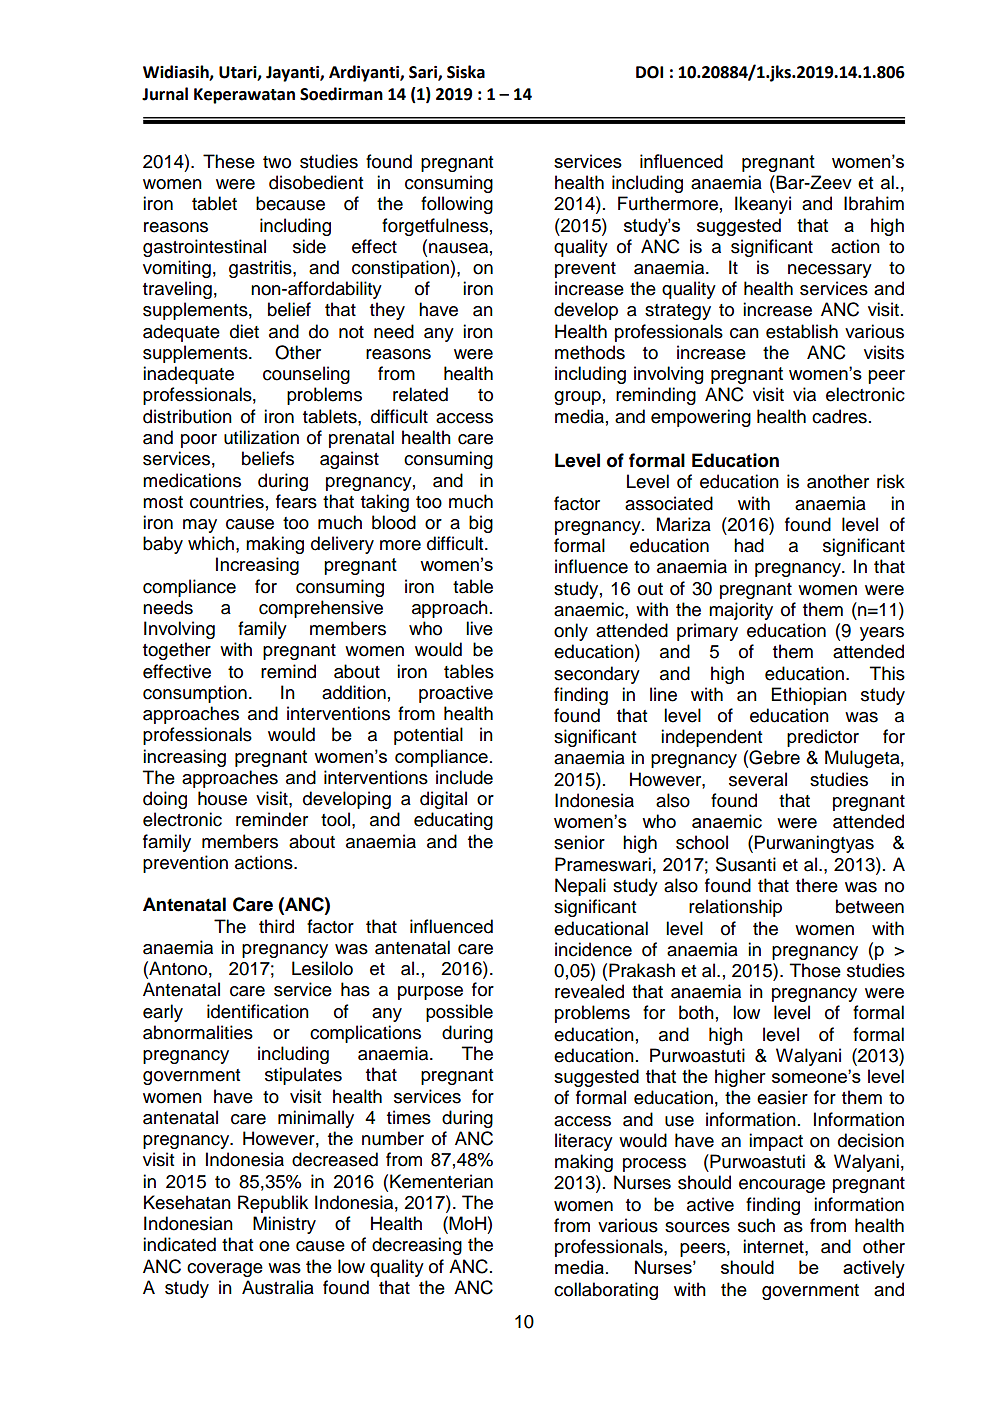 This screenshot has height=1414, width=1000. Describe the element at coordinates (424, 73) in the screenshot. I see `Sari` at that location.
